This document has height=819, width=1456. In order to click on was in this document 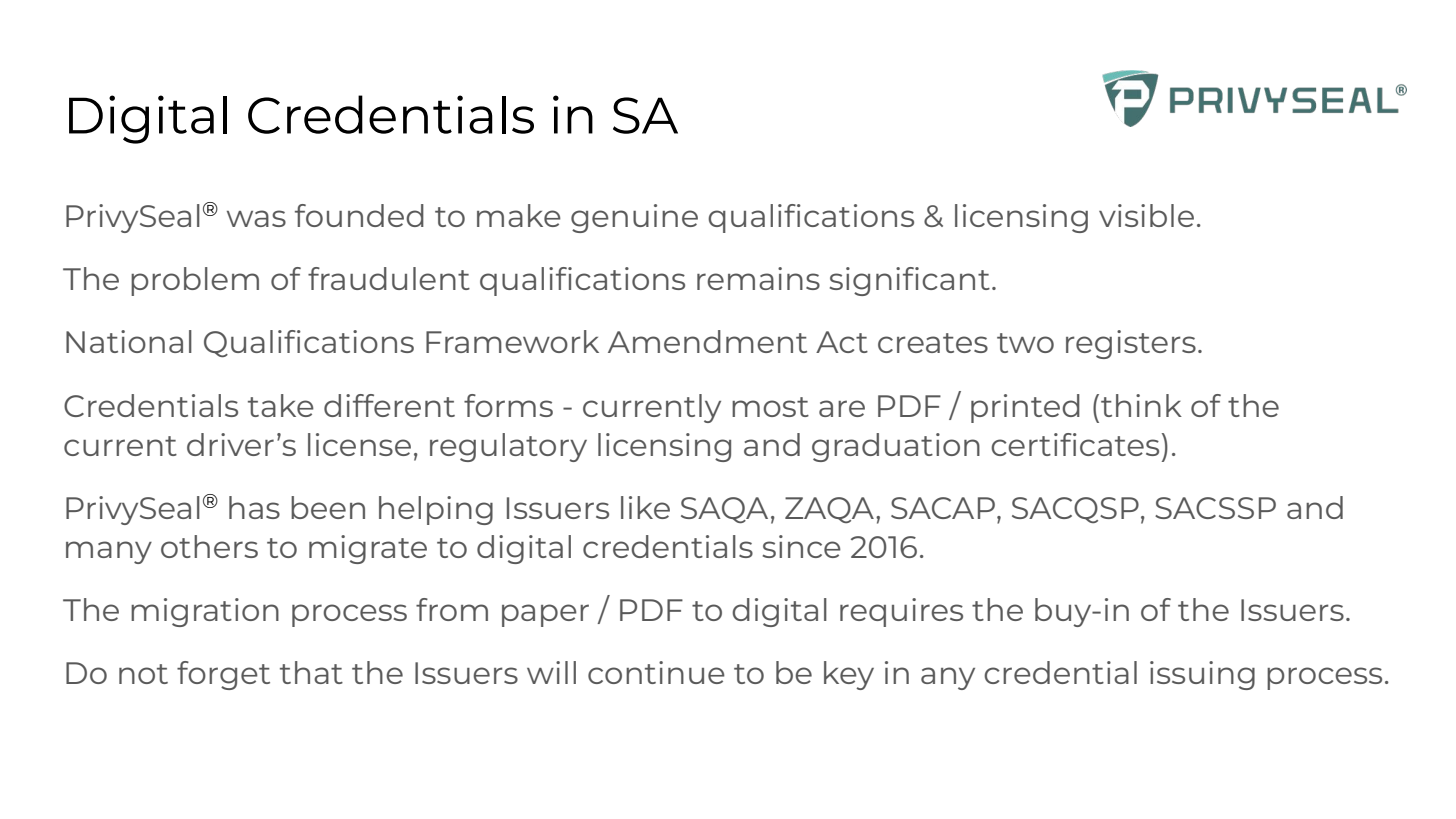, I will do `click(256, 218)`.
